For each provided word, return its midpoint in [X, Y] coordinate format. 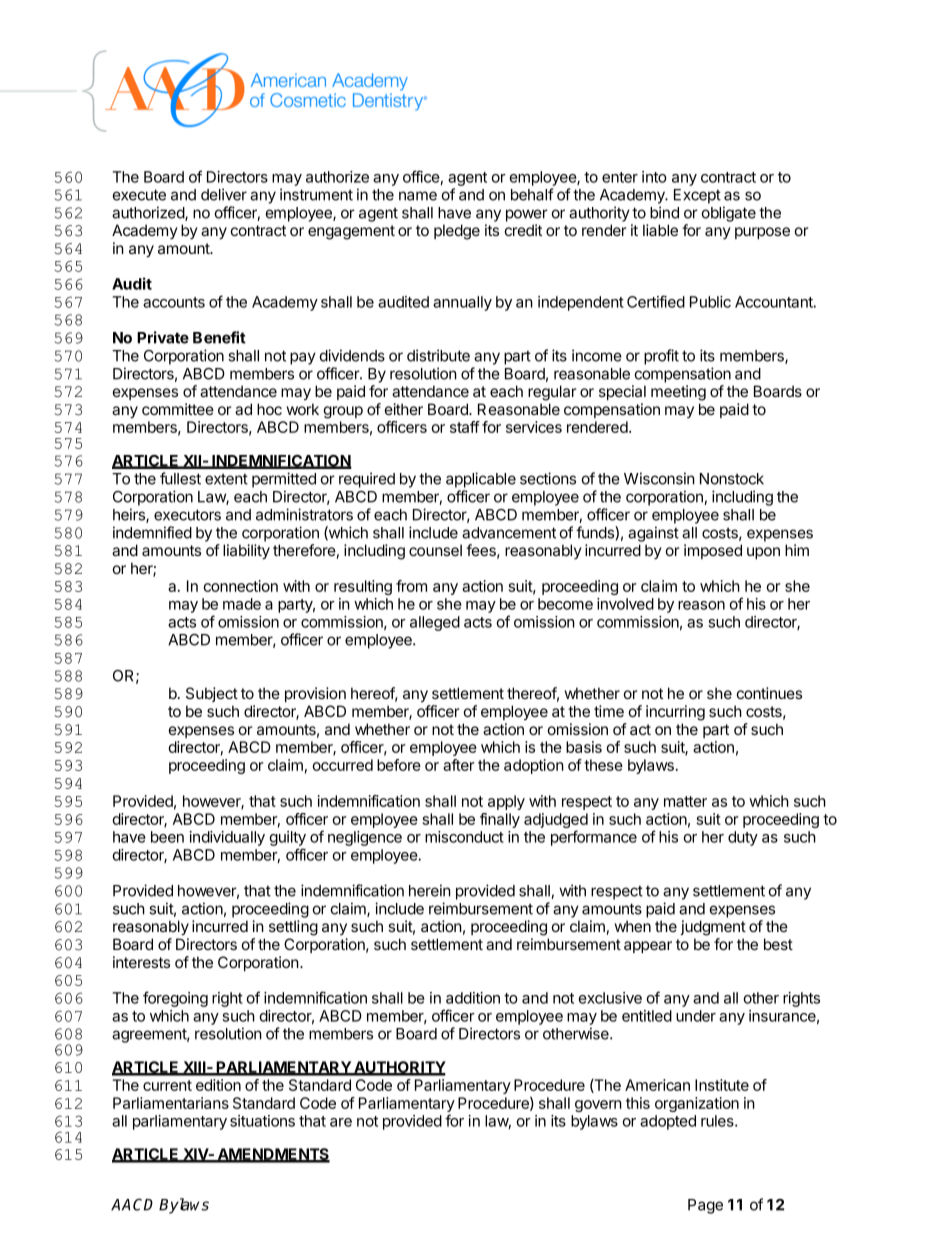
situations [262, 1121]
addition [473, 998]
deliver [224, 194]
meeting [678, 393]
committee [178, 409]
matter [685, 801]
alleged [435, 623]
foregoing [175, 999]
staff [465, 427]
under [696, 1016]
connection [240, 586]
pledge [457, 232]
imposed [713, 551]
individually [227, 838]
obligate [729, 214]
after [459, 765]
